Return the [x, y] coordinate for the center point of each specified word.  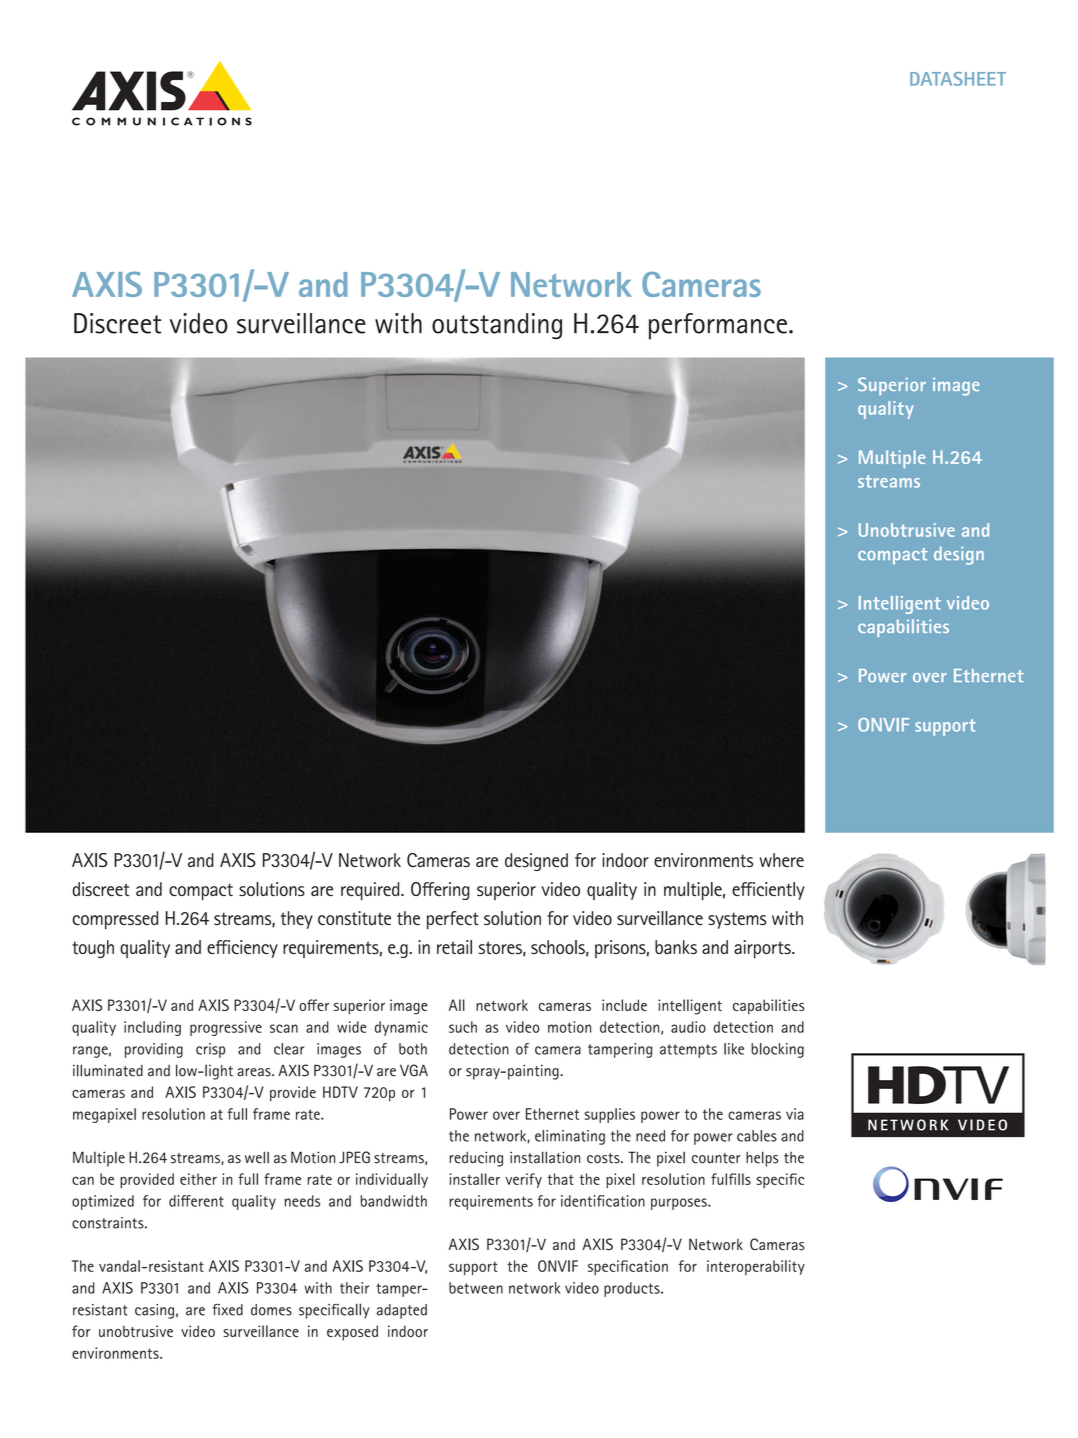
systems [737, 920]
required [371, 891]
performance [718, 326]
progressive [226, 1028]
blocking [777, 1050]
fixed [228, 1309]
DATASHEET [958, 79]
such [463, 1027]
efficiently [768, 891]
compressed [115, 920]
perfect [453, 920]
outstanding [497, 326]
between [476, 1288]
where [782, 860]
